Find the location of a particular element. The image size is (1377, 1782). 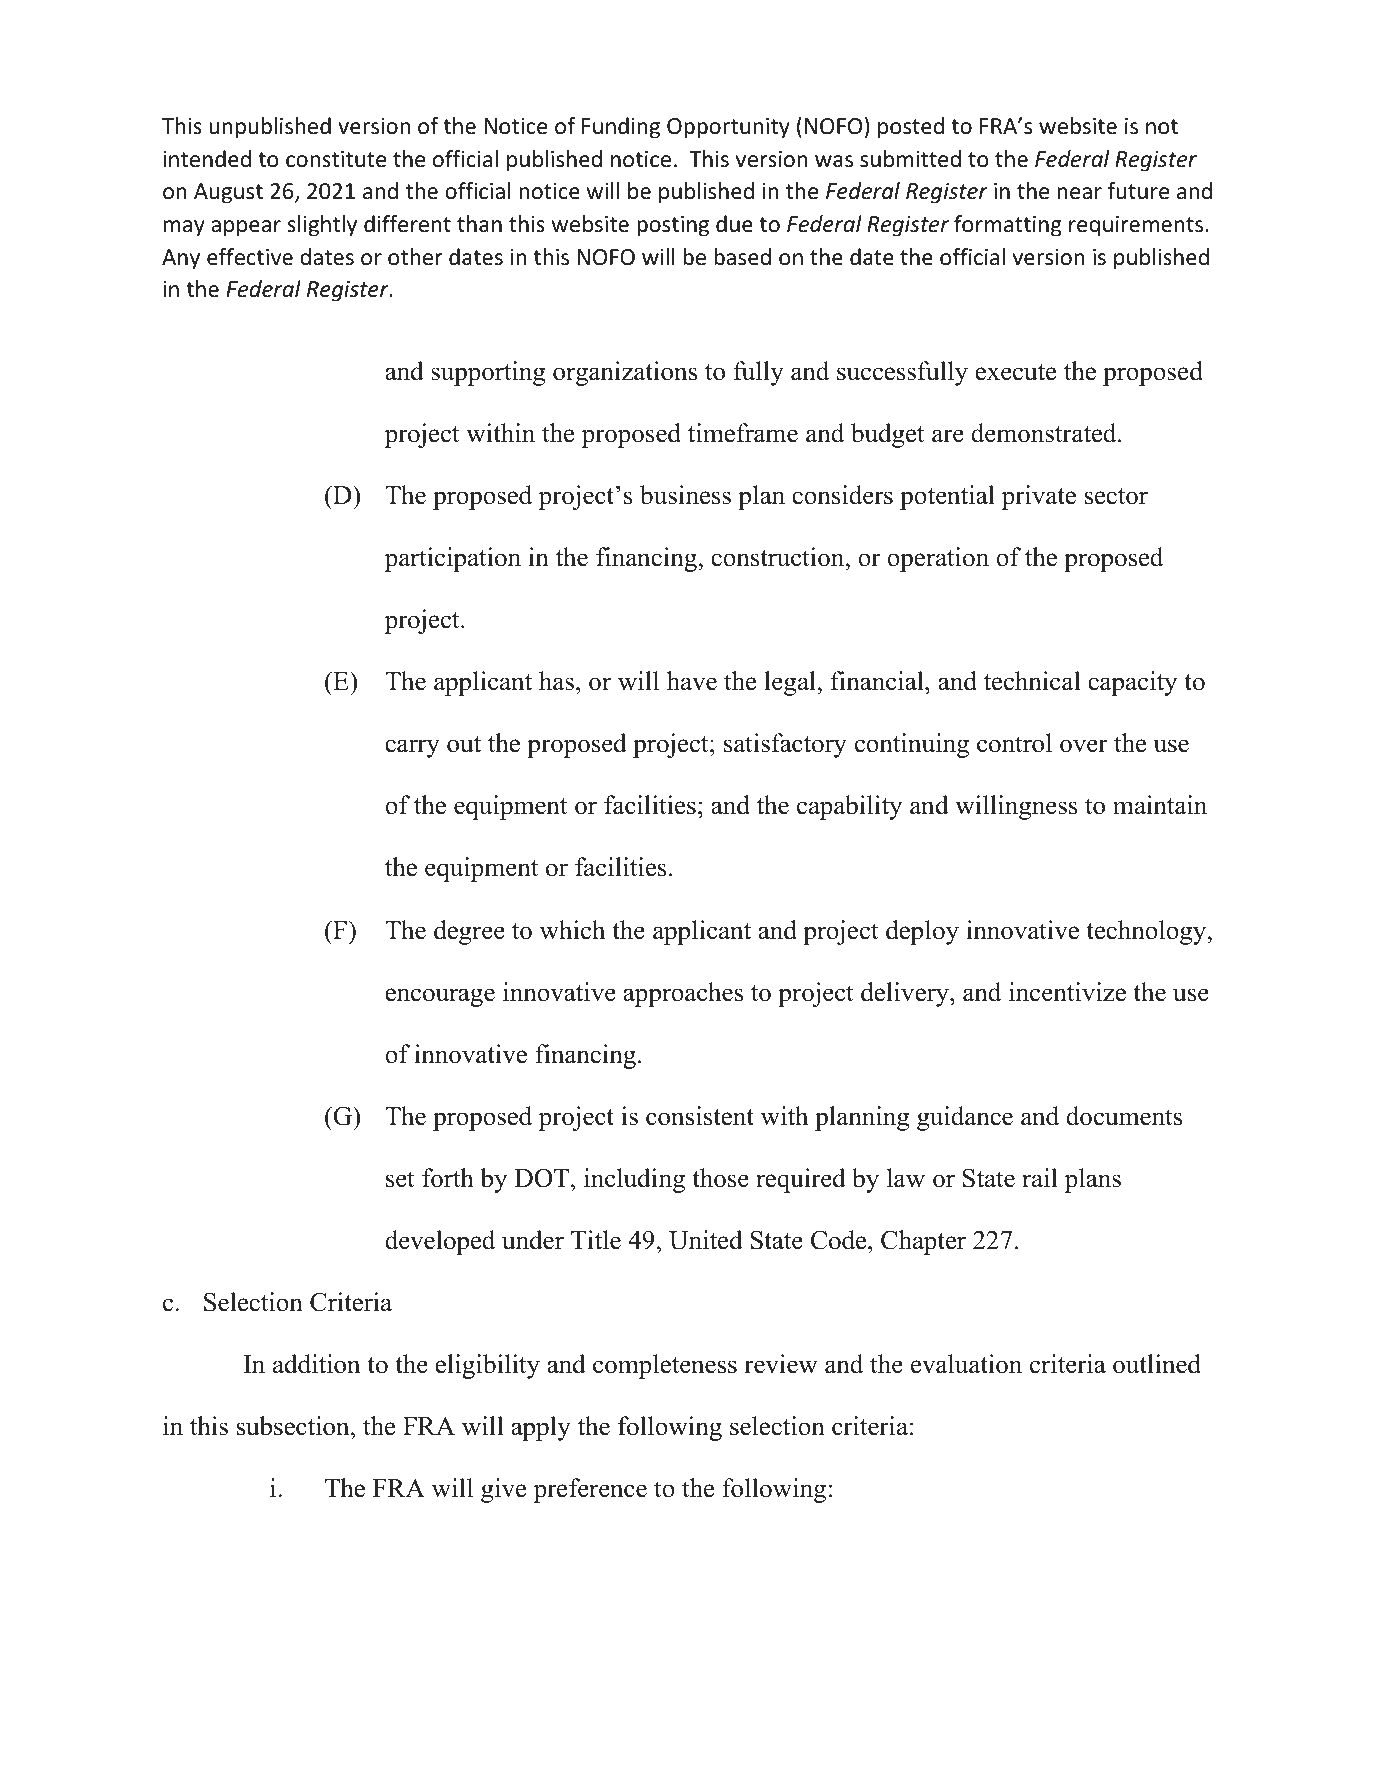

private is located at coordinates (1039, 497).
